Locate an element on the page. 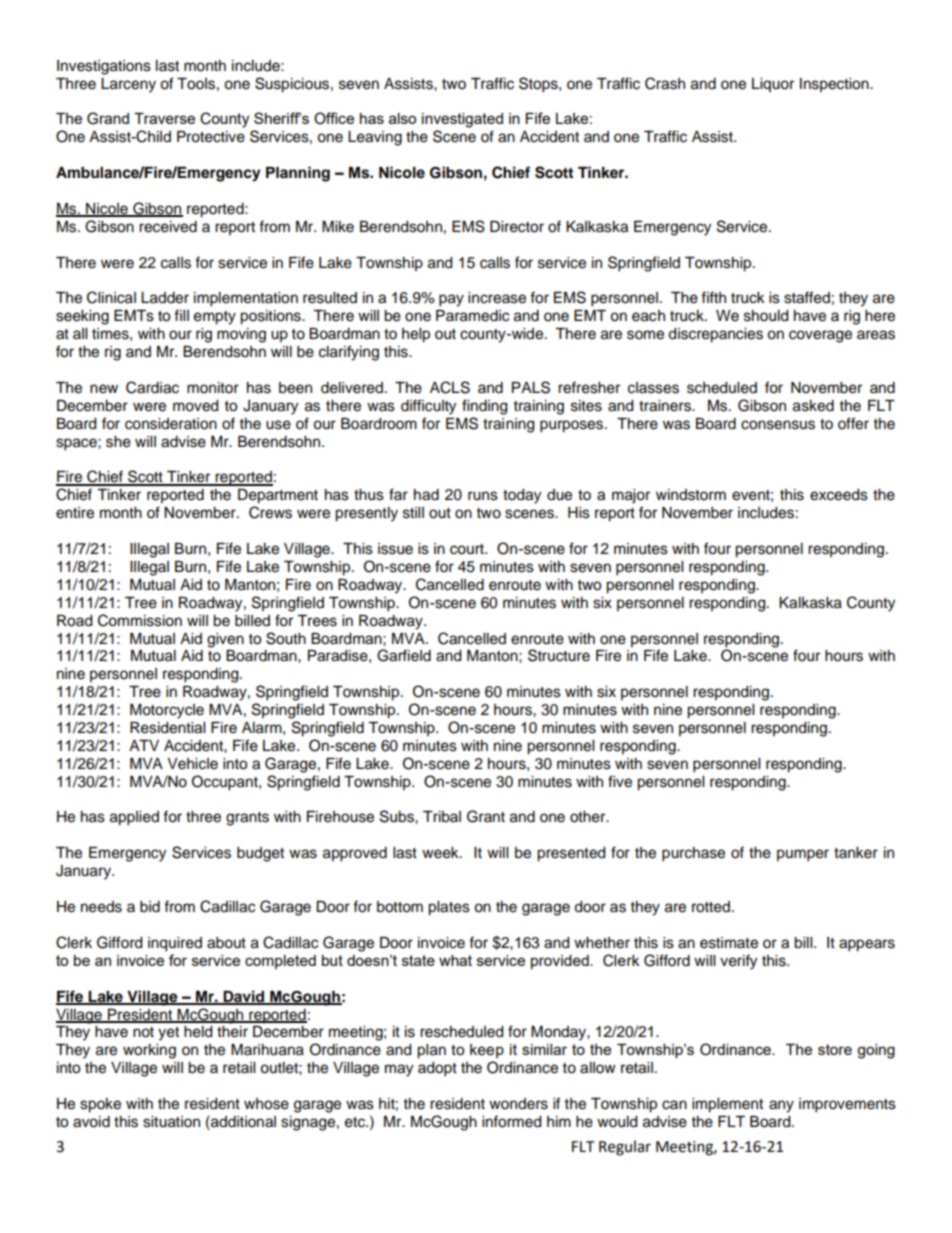  Commission is located at coordinates (140, 620).
